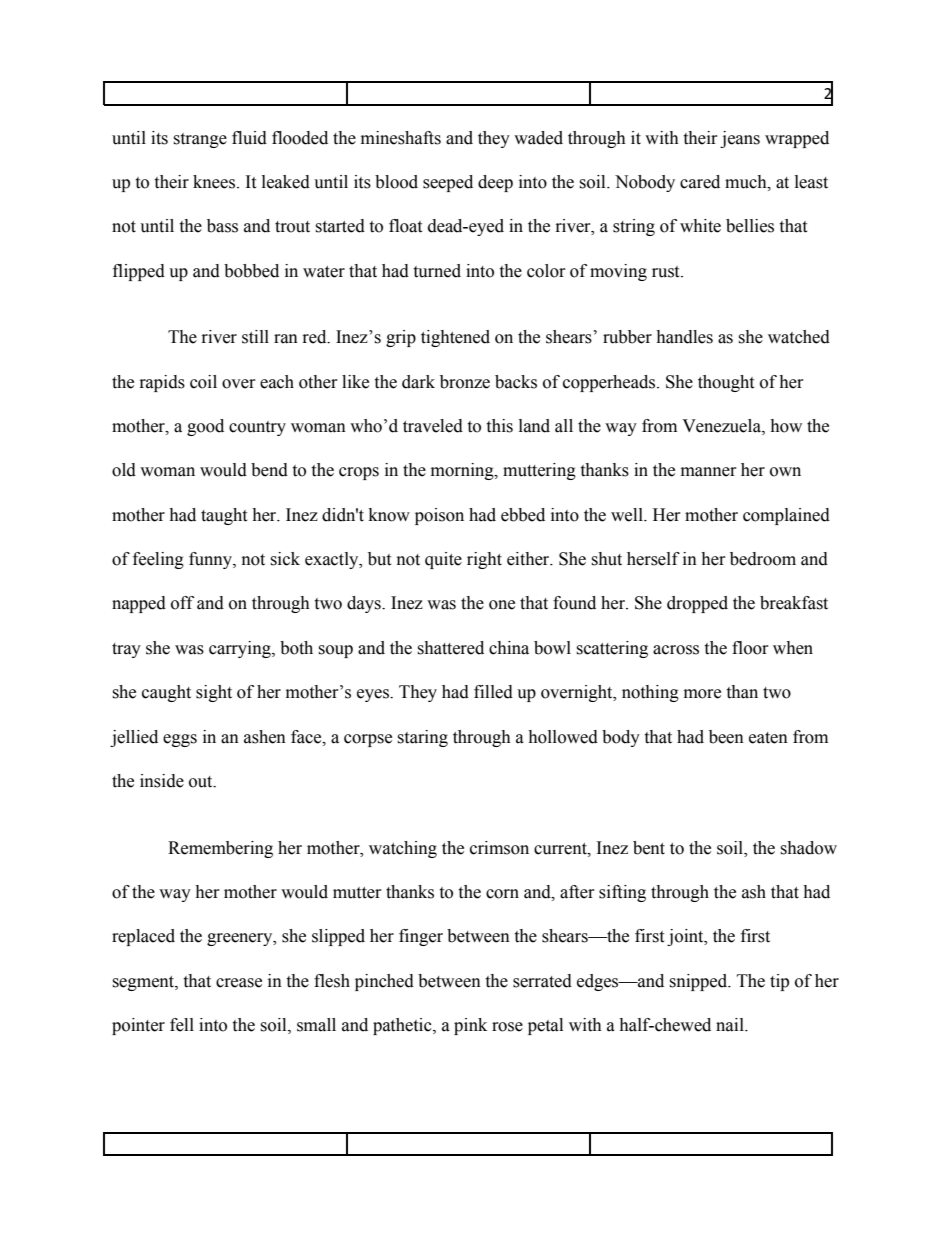 The width and height of the screenshot is (952, 1233). Describe the element at coordinates (700, 182) in the screenshot. I see `cared` at that location.
